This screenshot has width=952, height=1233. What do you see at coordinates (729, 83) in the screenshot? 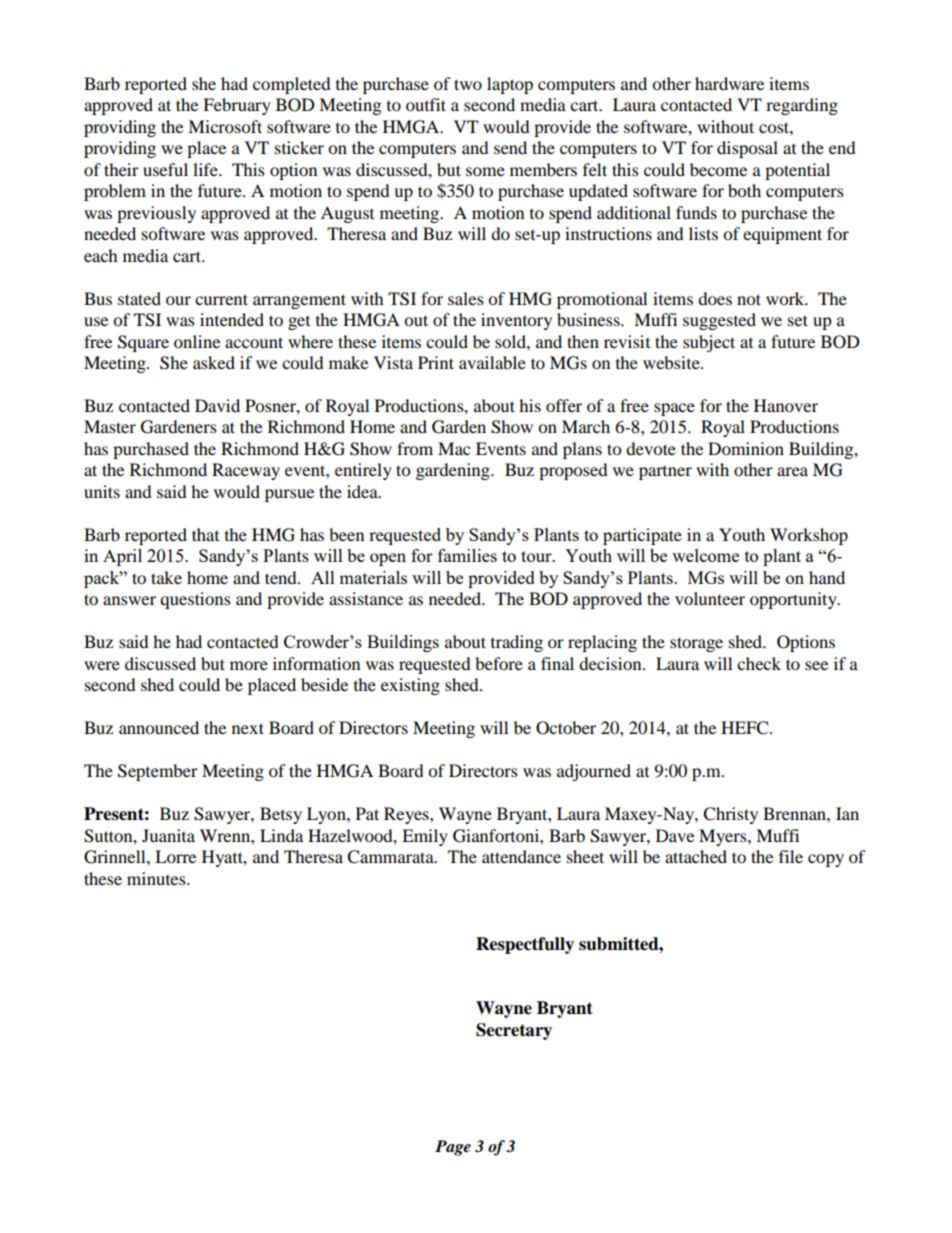
I see `hardware` at bounding box center [729, 83].
